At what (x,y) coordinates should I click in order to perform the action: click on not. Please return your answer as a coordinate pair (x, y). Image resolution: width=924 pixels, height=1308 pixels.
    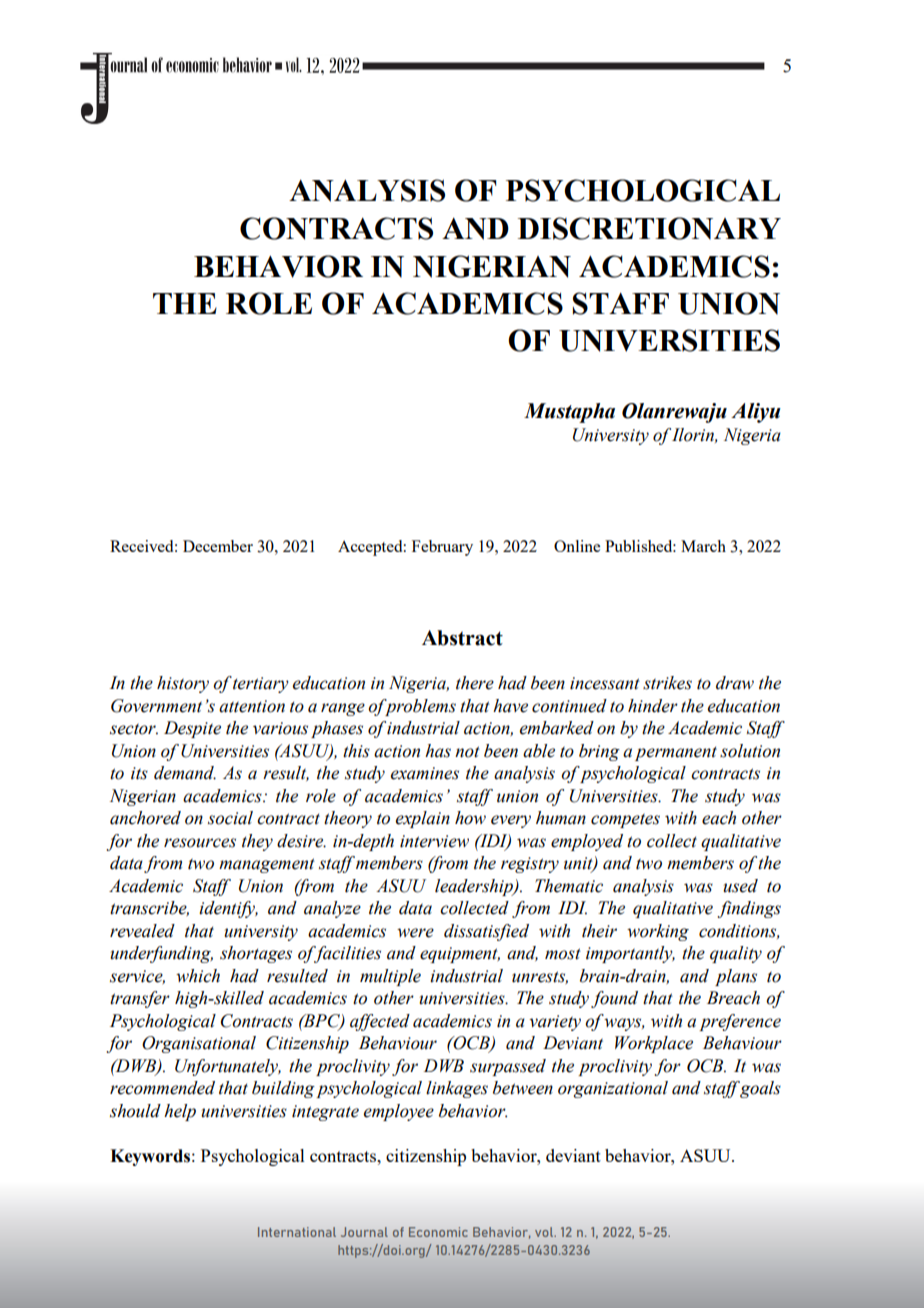
    Looking at the image, I should click on (467, 752).
